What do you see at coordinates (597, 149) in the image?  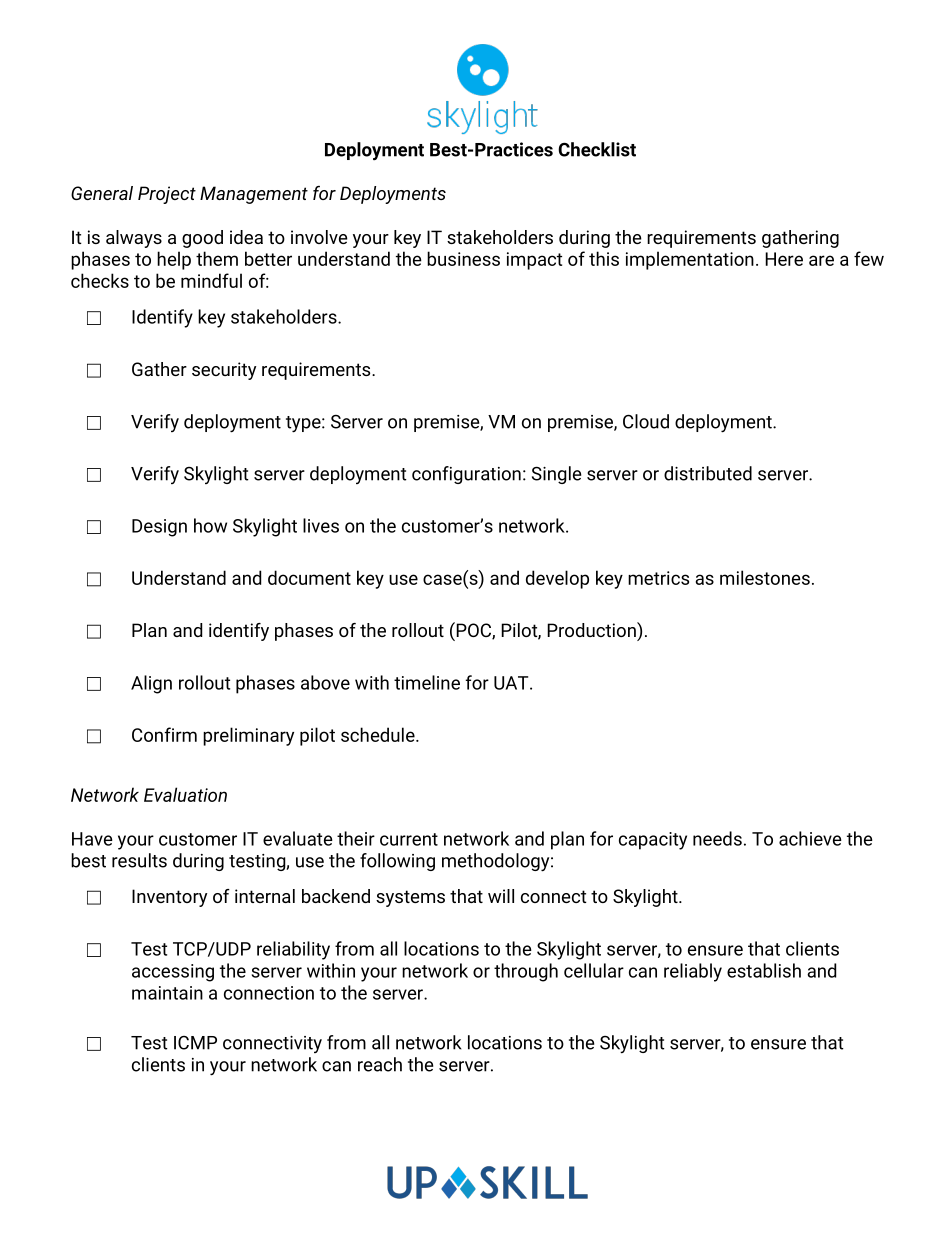 I see `Checklist` at bounding box center [597, 149].
